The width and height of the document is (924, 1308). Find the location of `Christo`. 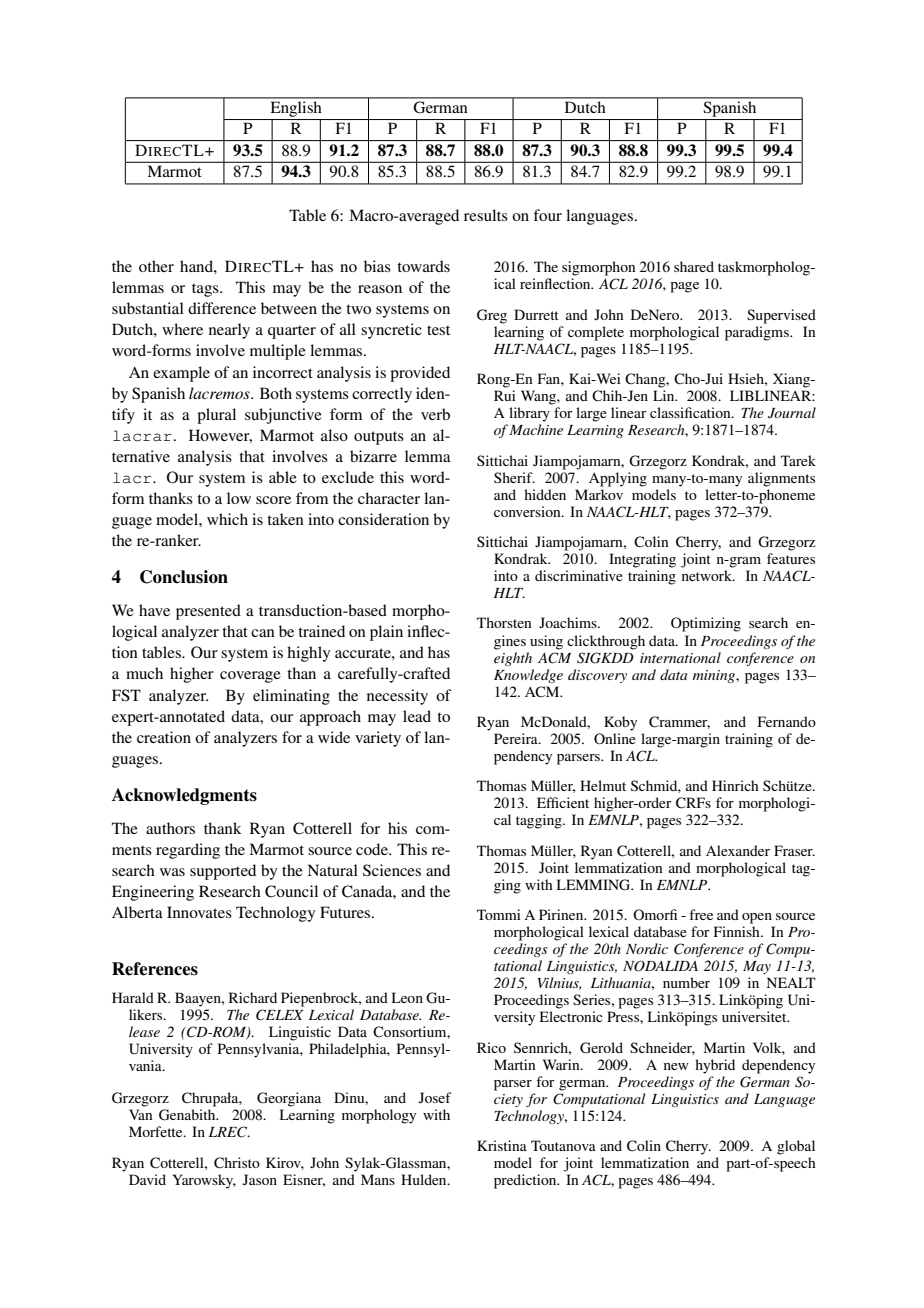

Christo is located at coordinates (237, 1163).
